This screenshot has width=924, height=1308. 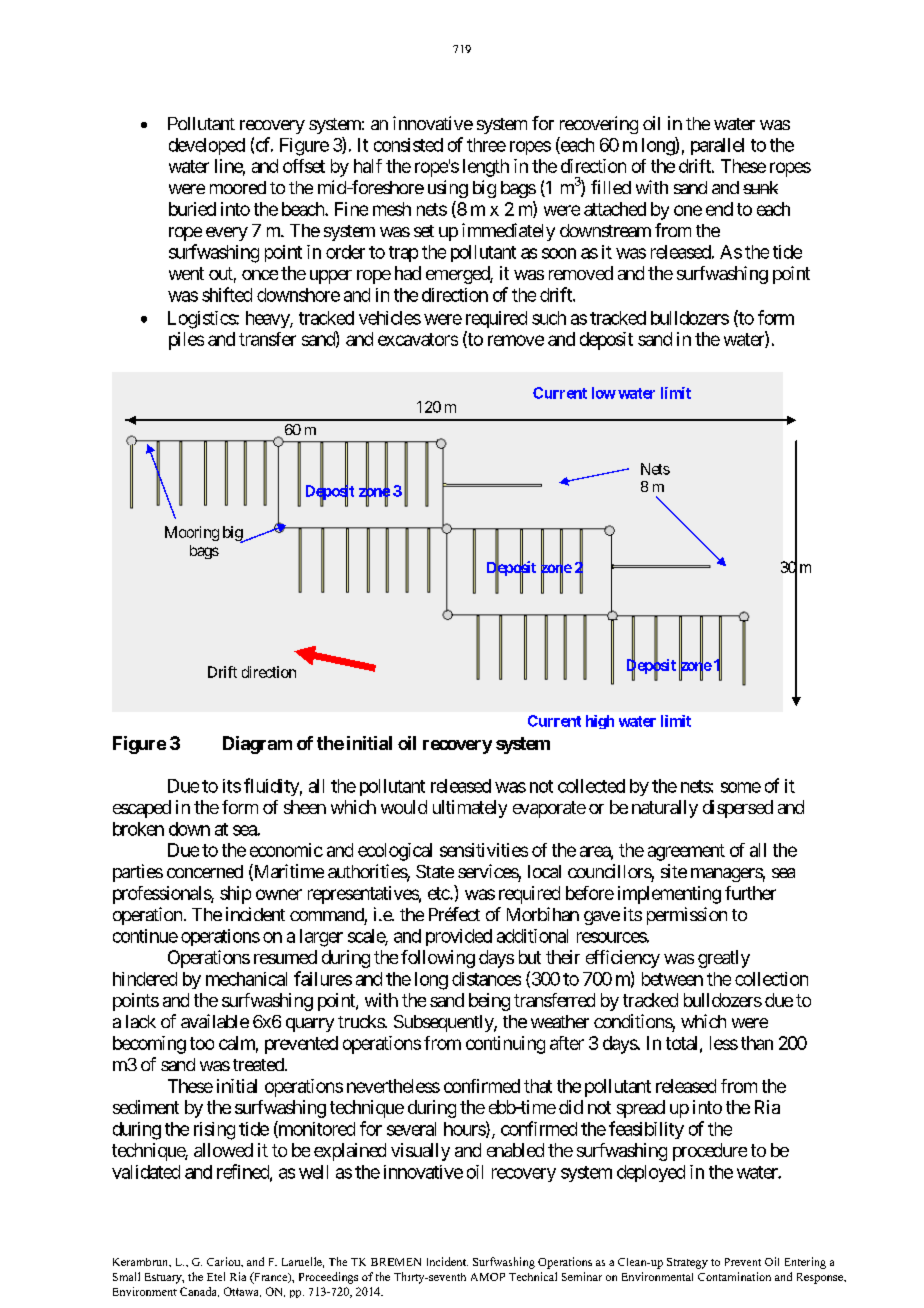 I want to click on Contamination, so click(x=734, y=1276).
